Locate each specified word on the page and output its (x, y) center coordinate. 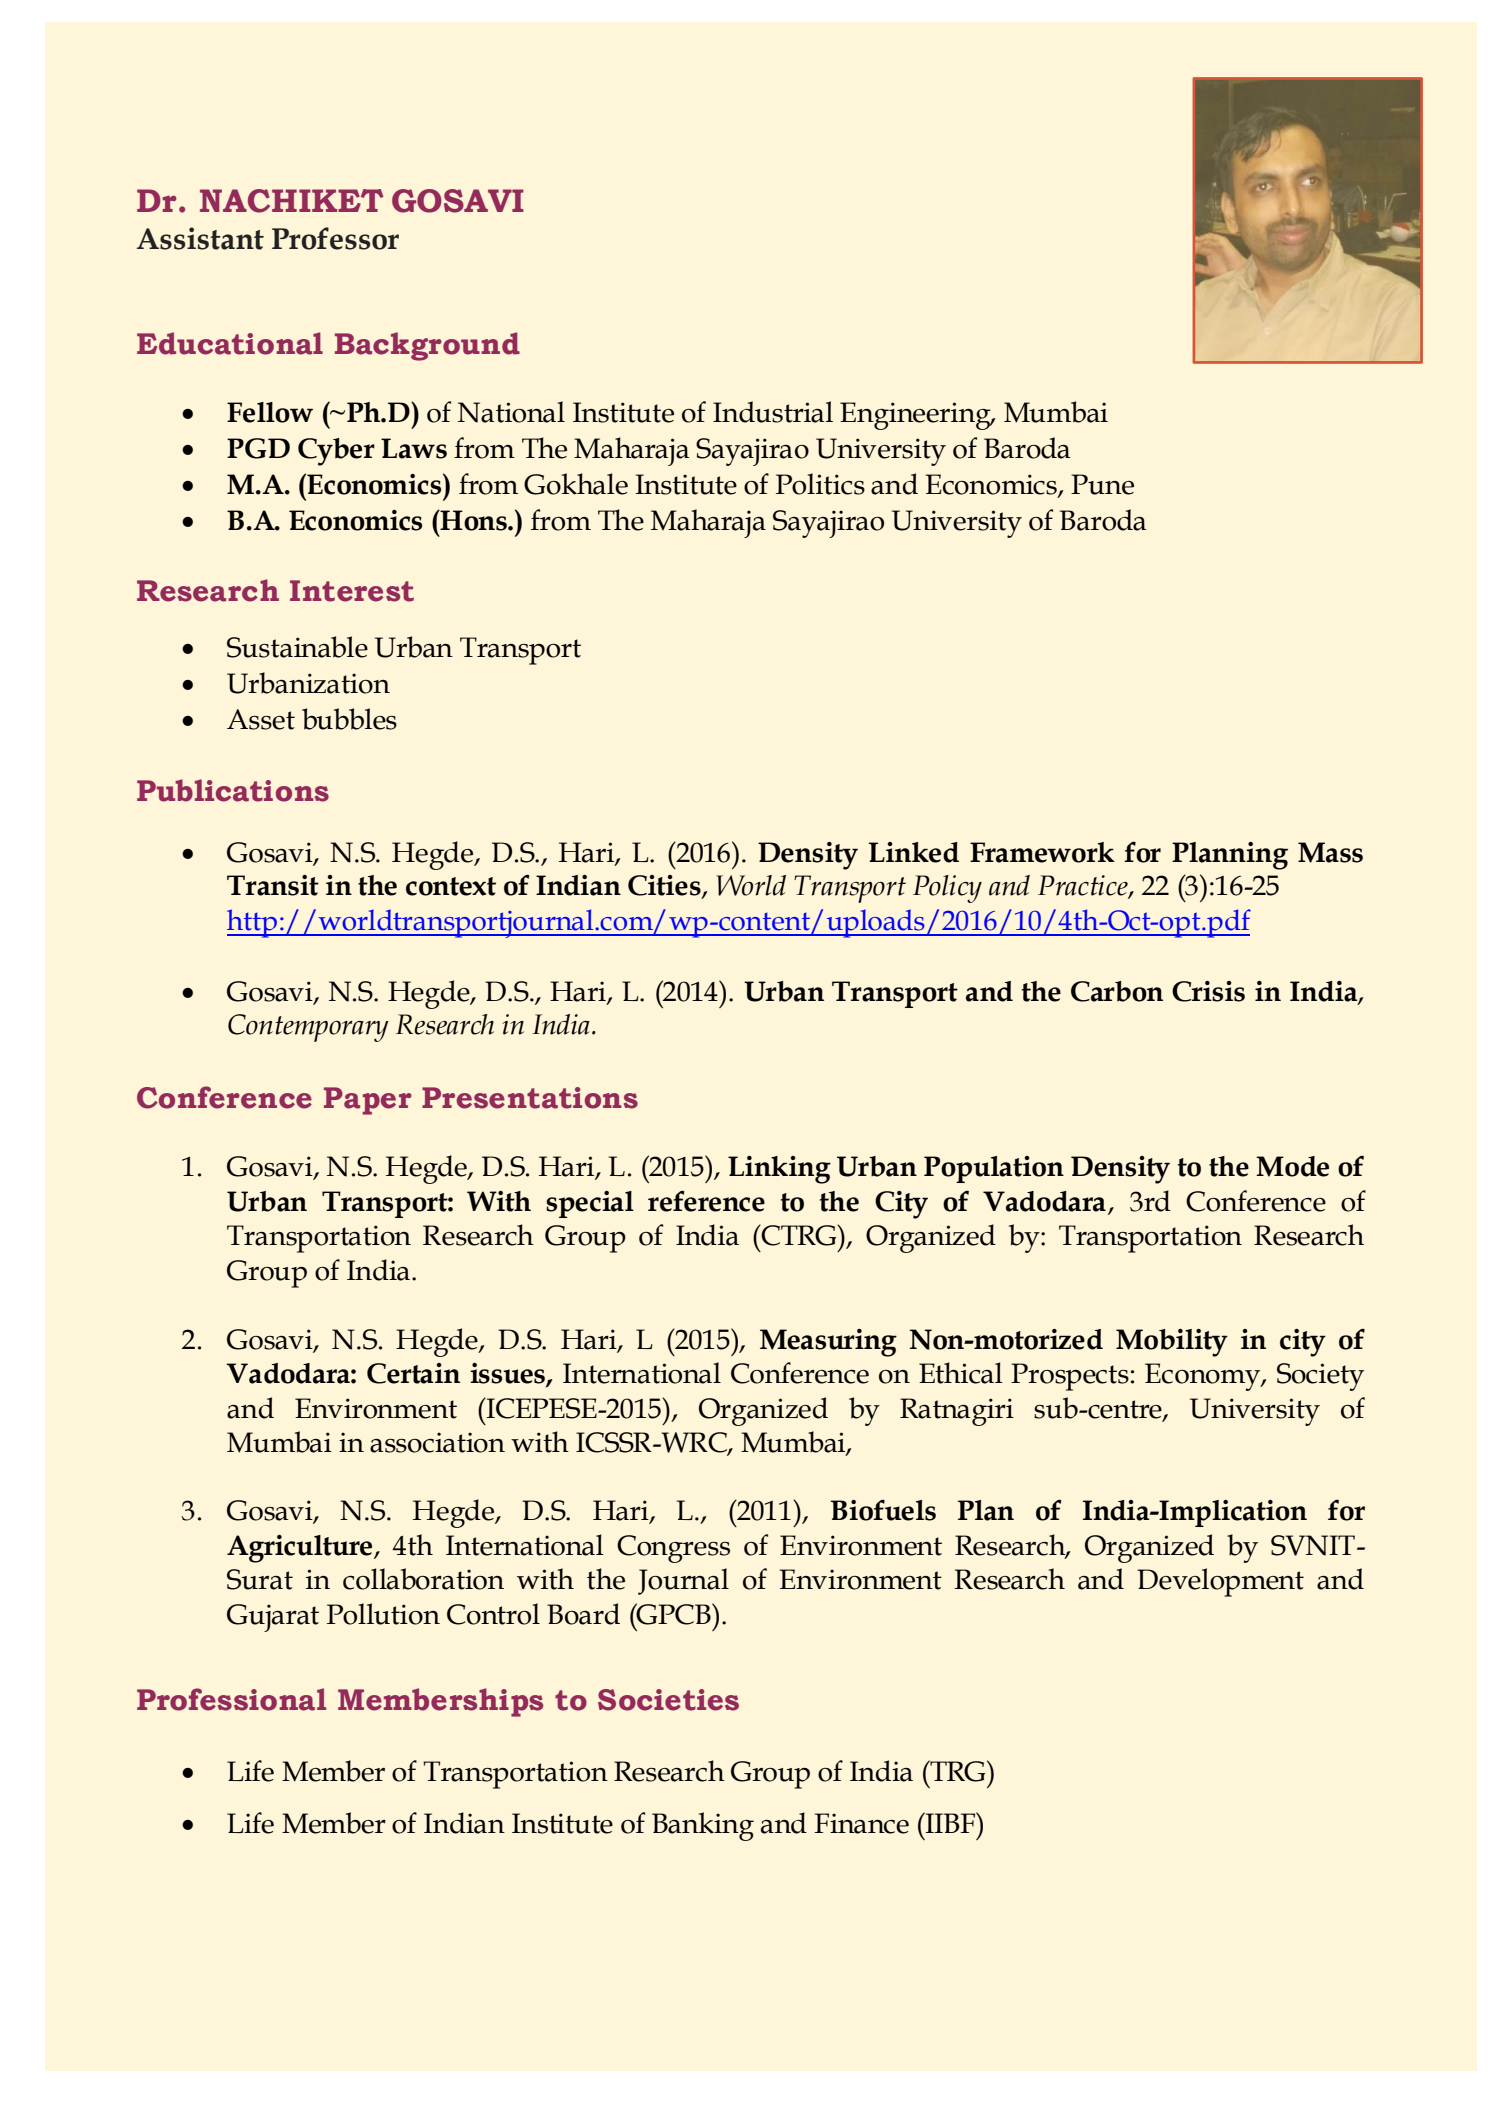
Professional (231, 1699)
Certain (413, 1373)
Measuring (828, 1343)
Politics (820, 484)
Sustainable (297, 647)
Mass (1330, 852)
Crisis (1208, 991)
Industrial (773, 412)
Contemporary (308, 1028)
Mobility (1172, 1343)
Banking (703, 1826)
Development (1220, 1582)
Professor (335, 238)
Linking (779, 1170)
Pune (1102, 484)
